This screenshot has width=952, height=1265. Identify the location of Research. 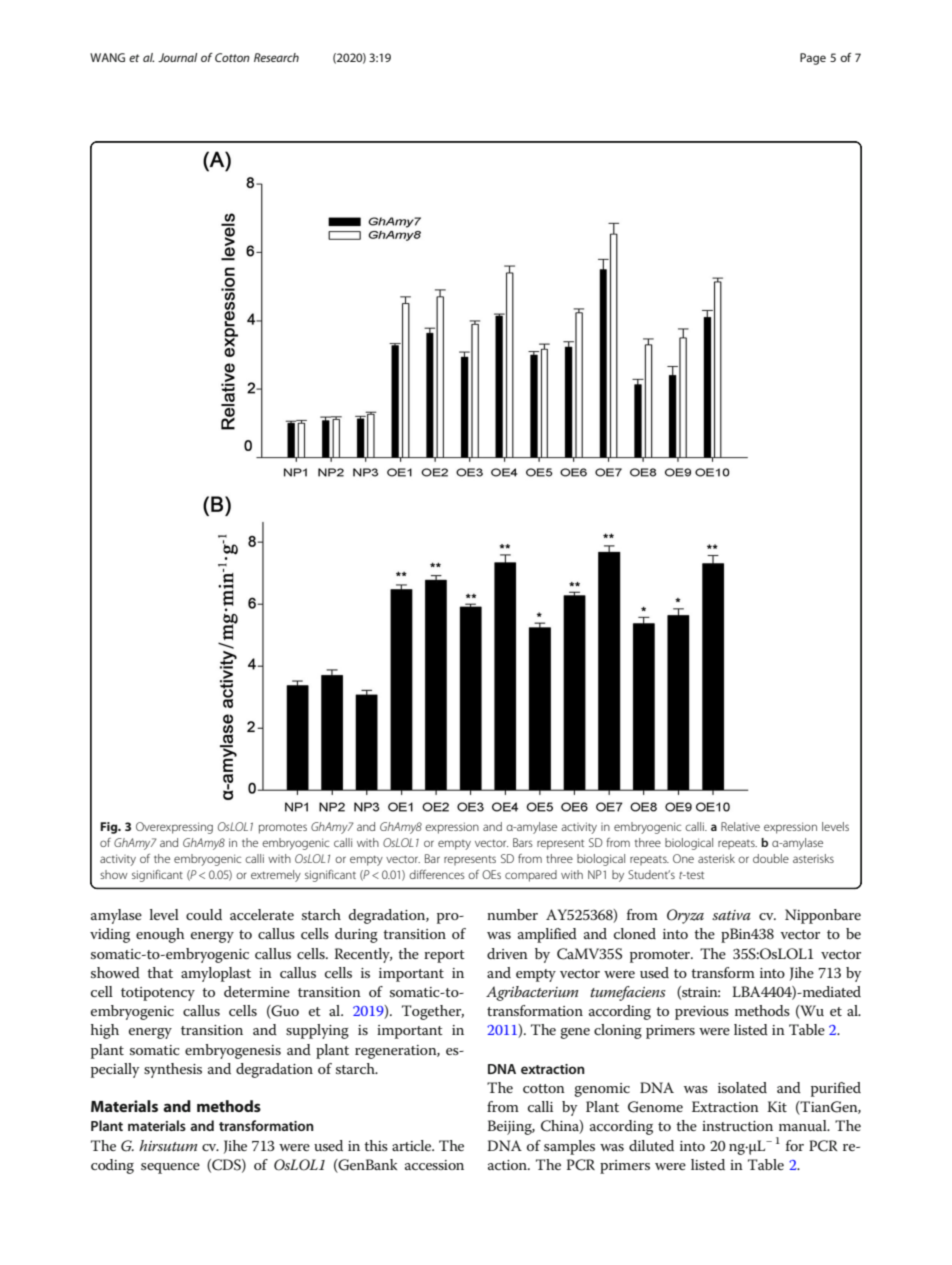
(276, 57).
